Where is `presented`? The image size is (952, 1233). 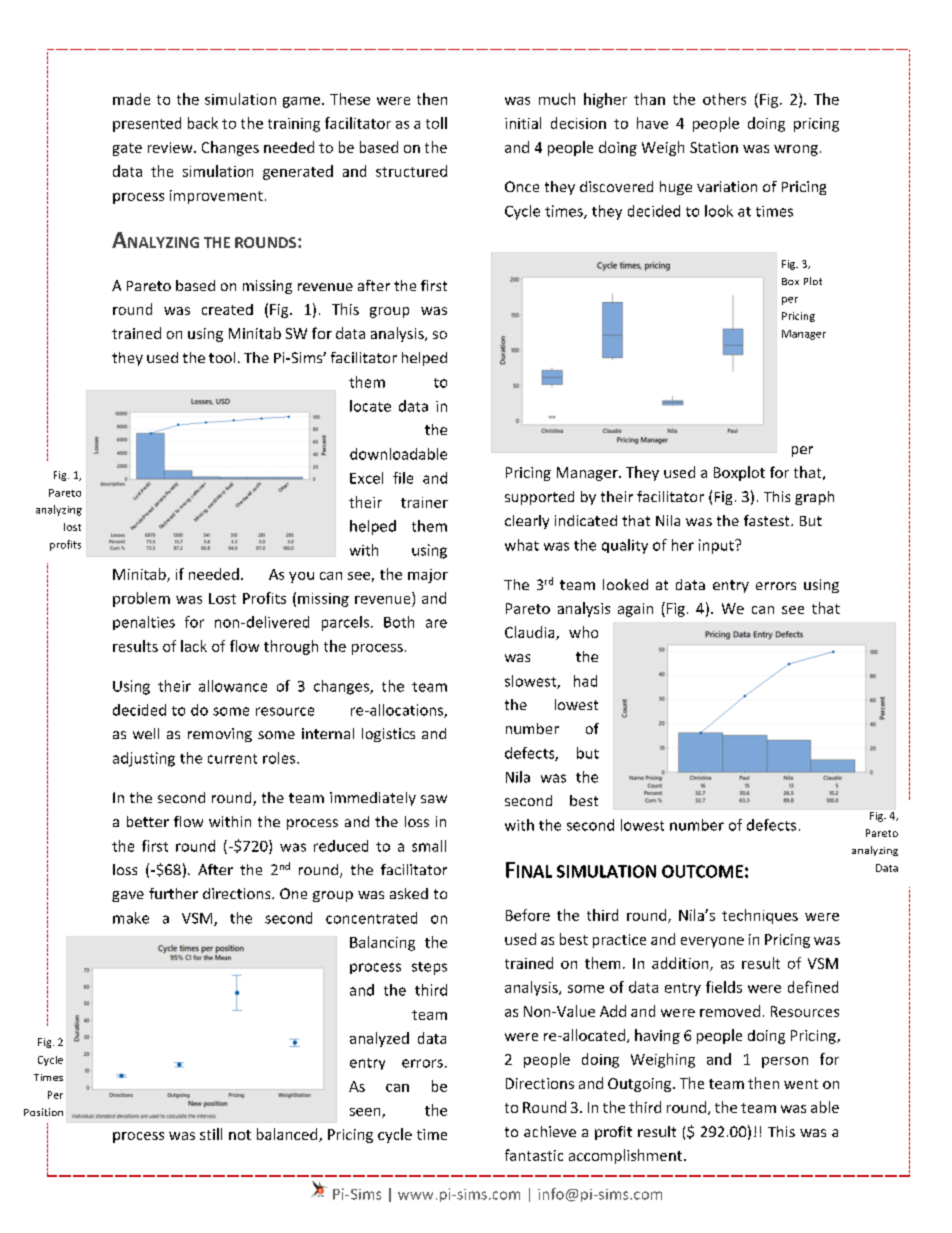
presented is located at coordinates (147, 124).
